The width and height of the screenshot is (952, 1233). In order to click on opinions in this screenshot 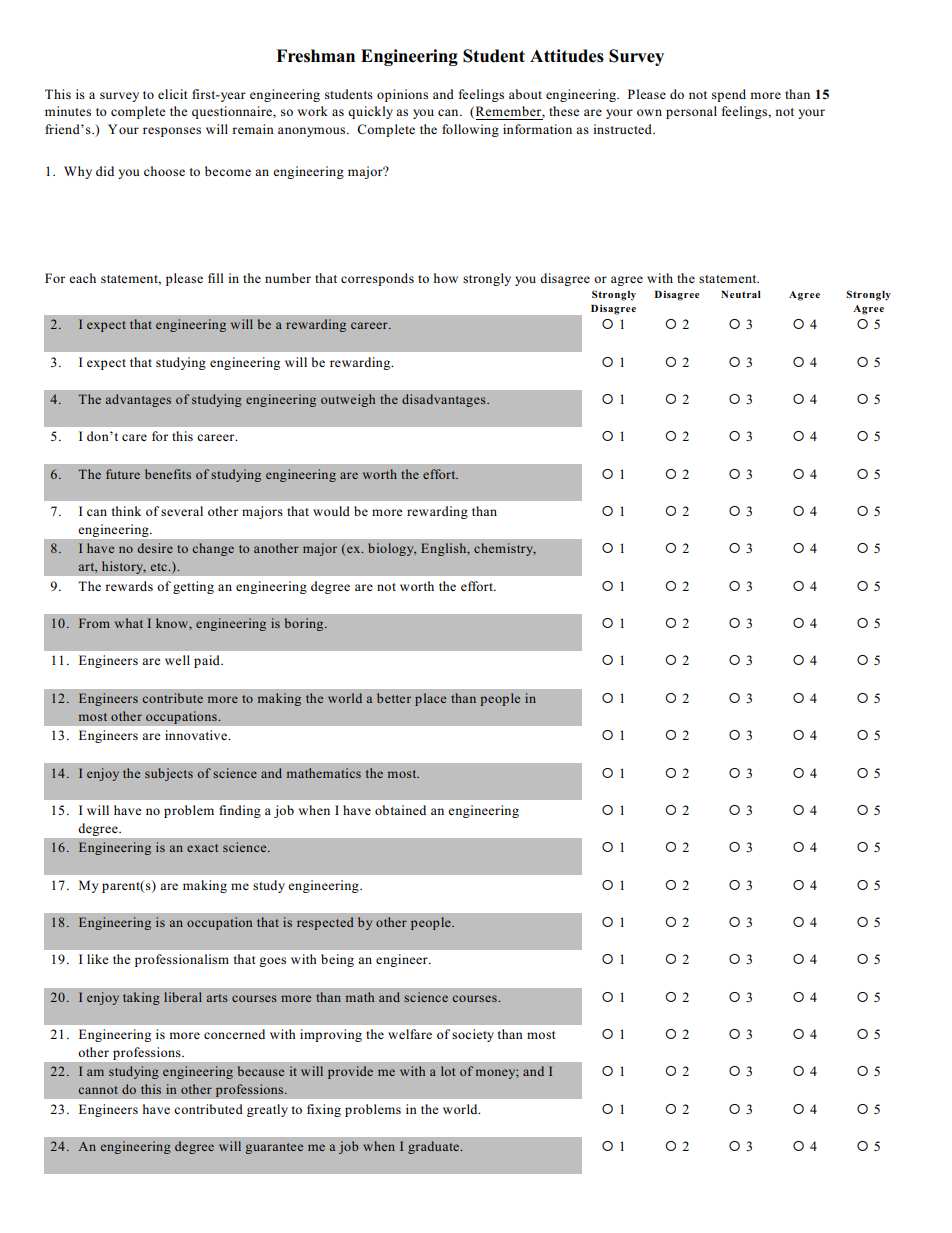, I will do `click(402, 95)`.
